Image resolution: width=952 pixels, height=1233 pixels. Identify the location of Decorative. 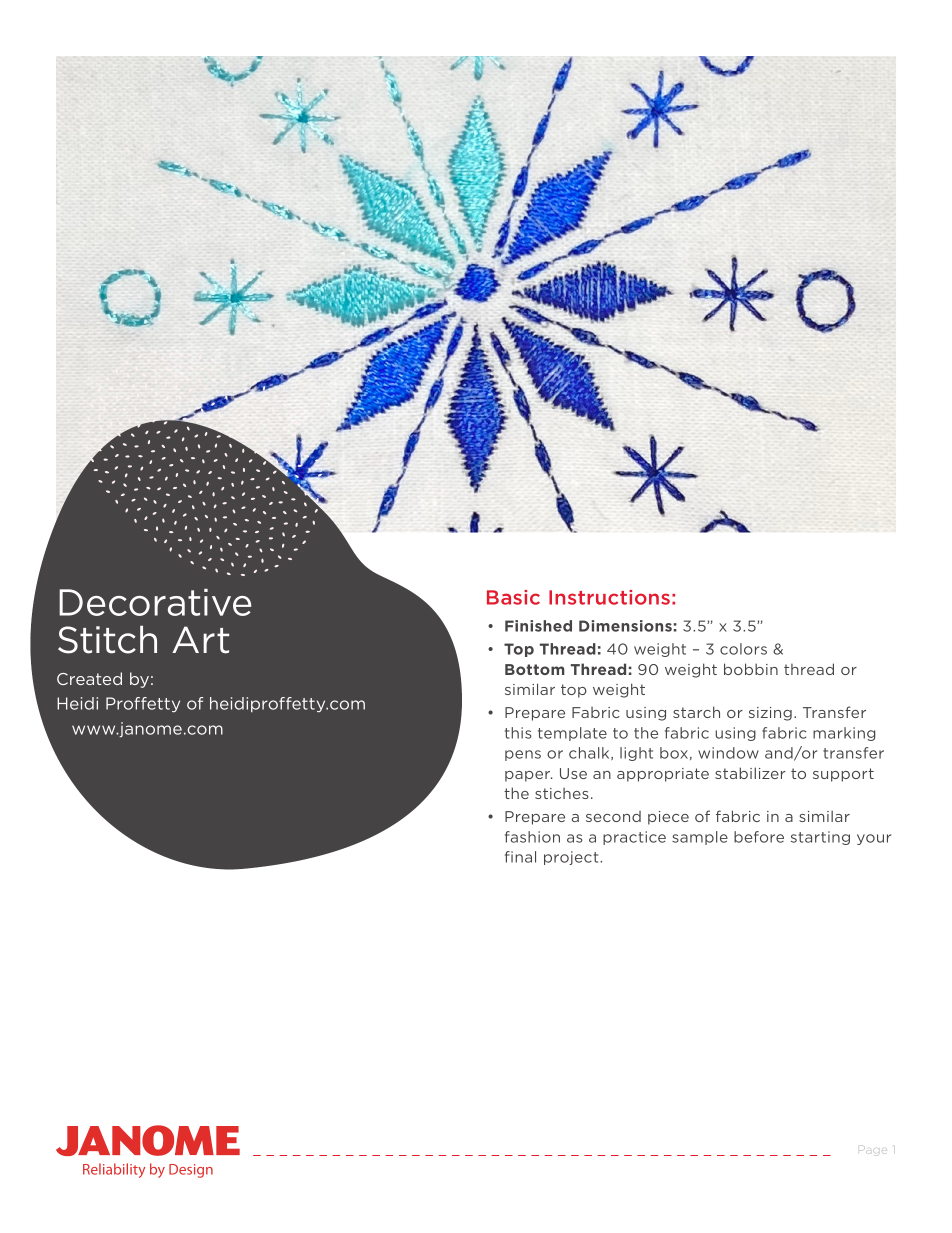
(155, 602).
